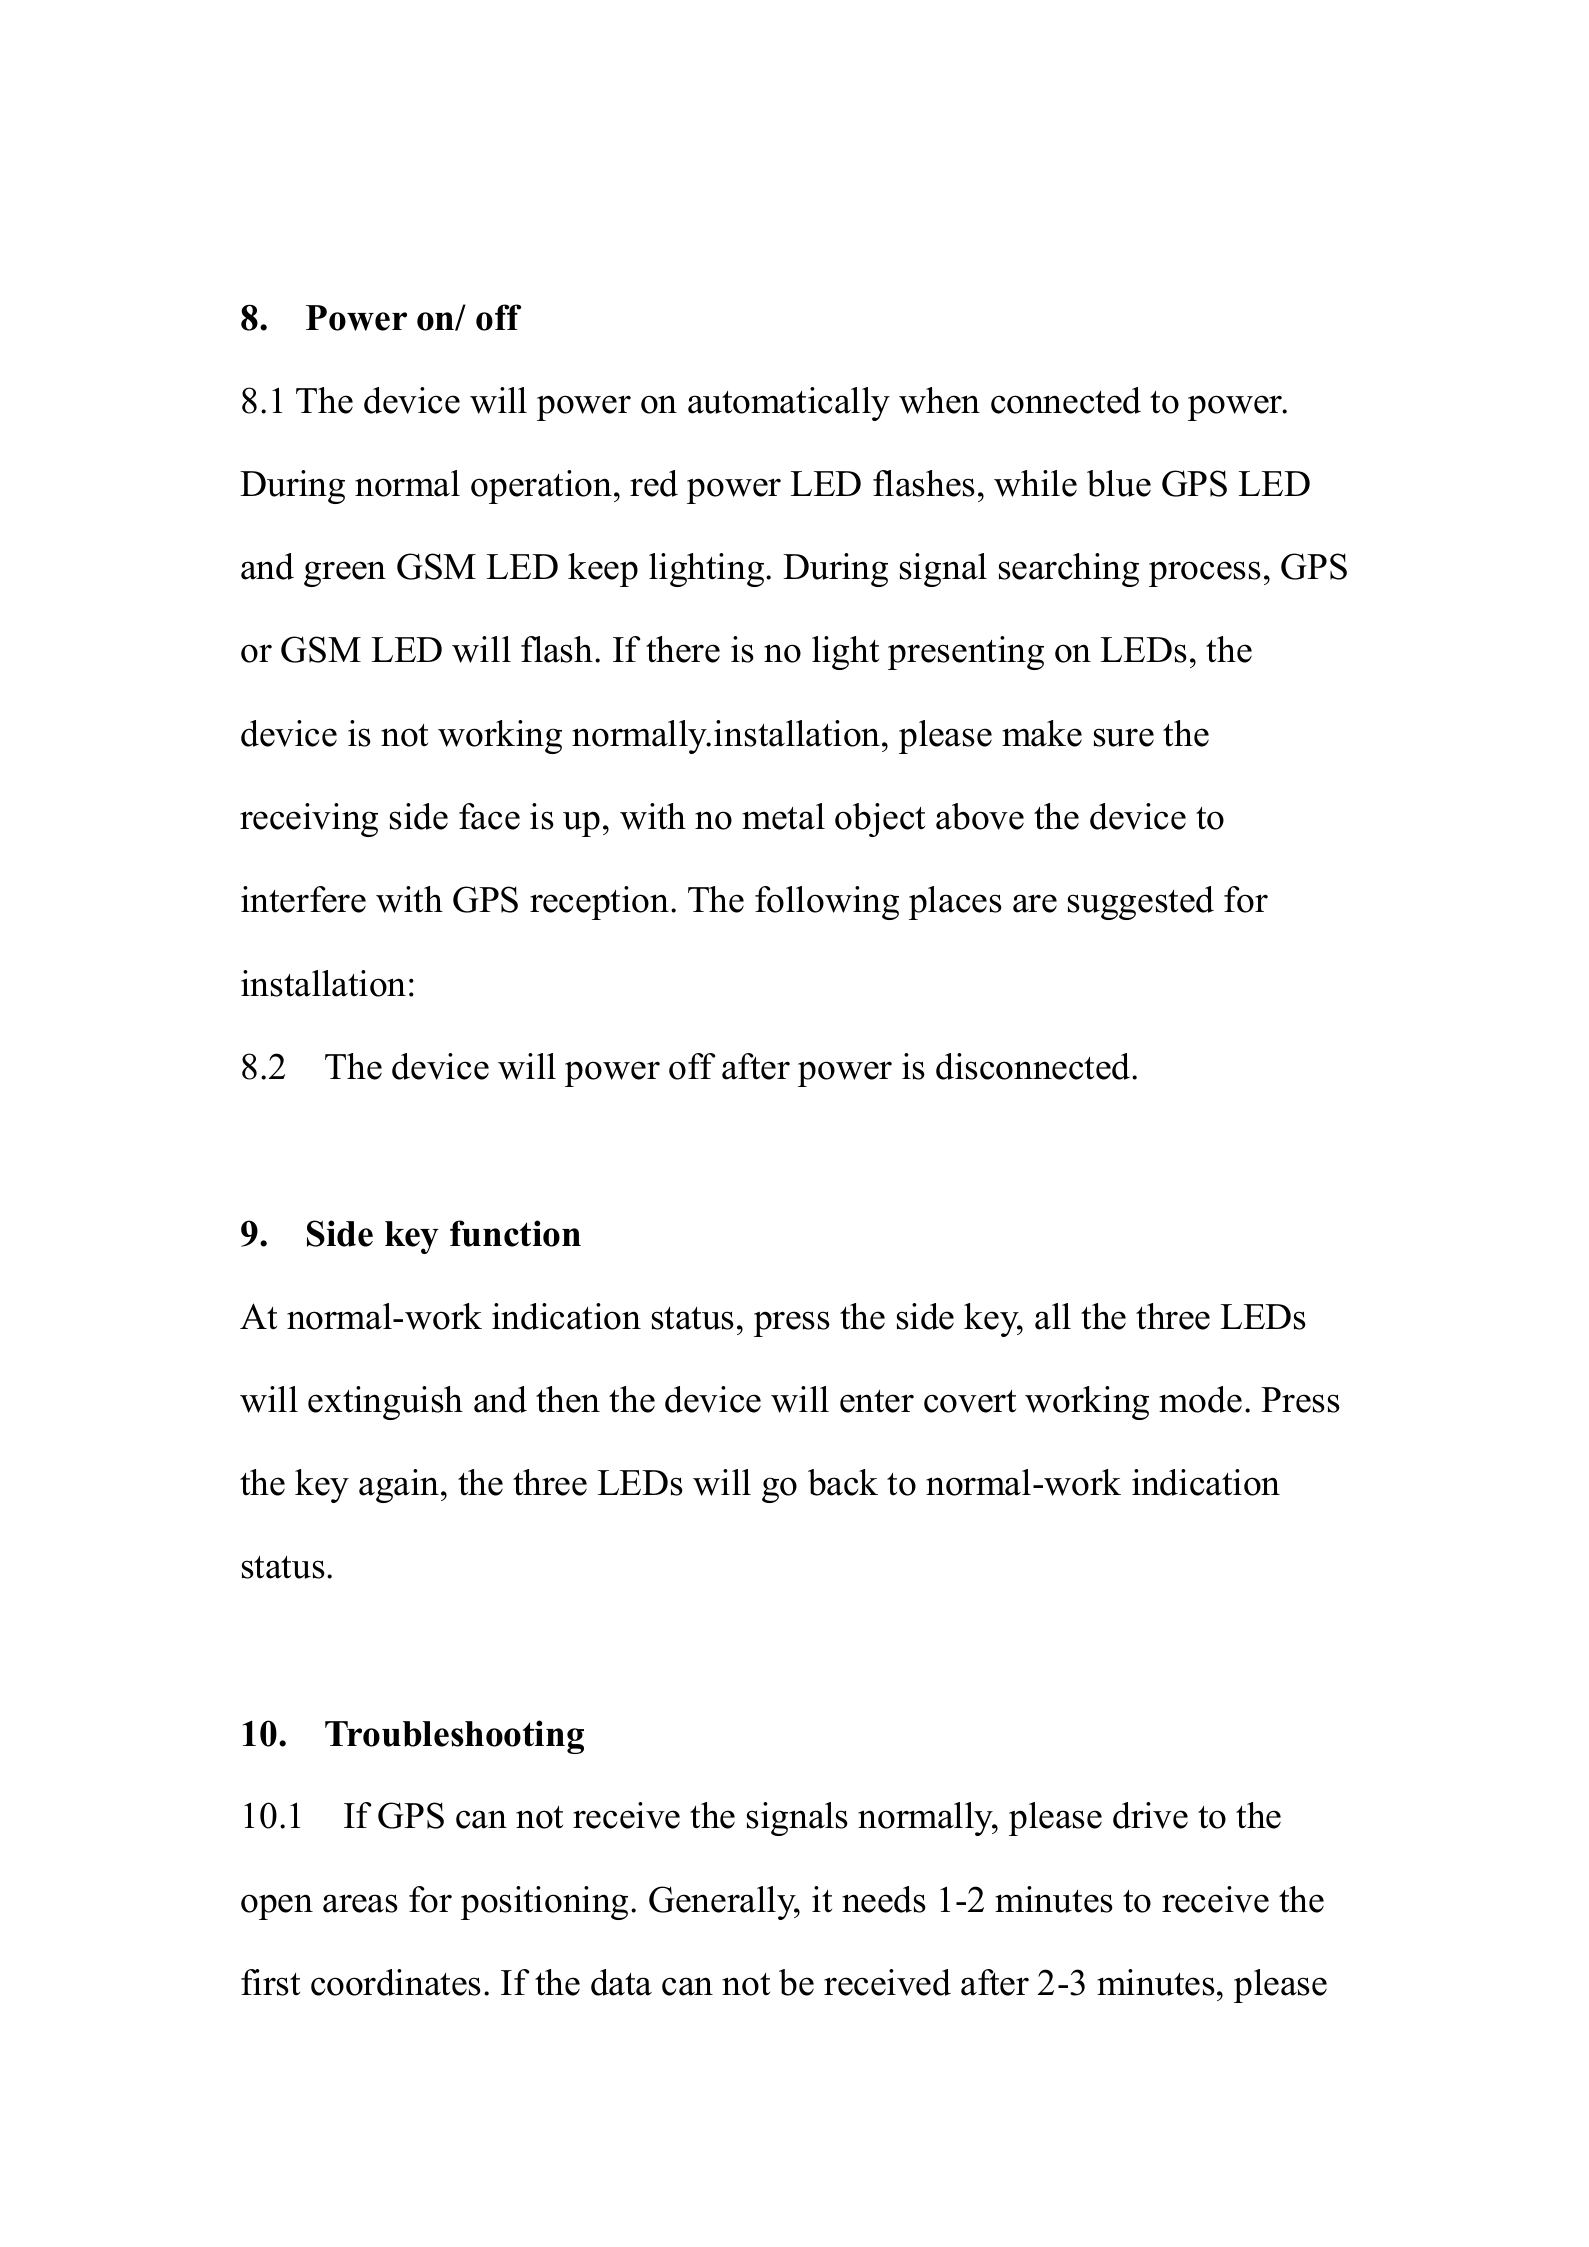 The height and width of the screenshot is (2247, 1589). Describe the element at coordinates (827, 903) in the screenshot. I see `following` at that location.
